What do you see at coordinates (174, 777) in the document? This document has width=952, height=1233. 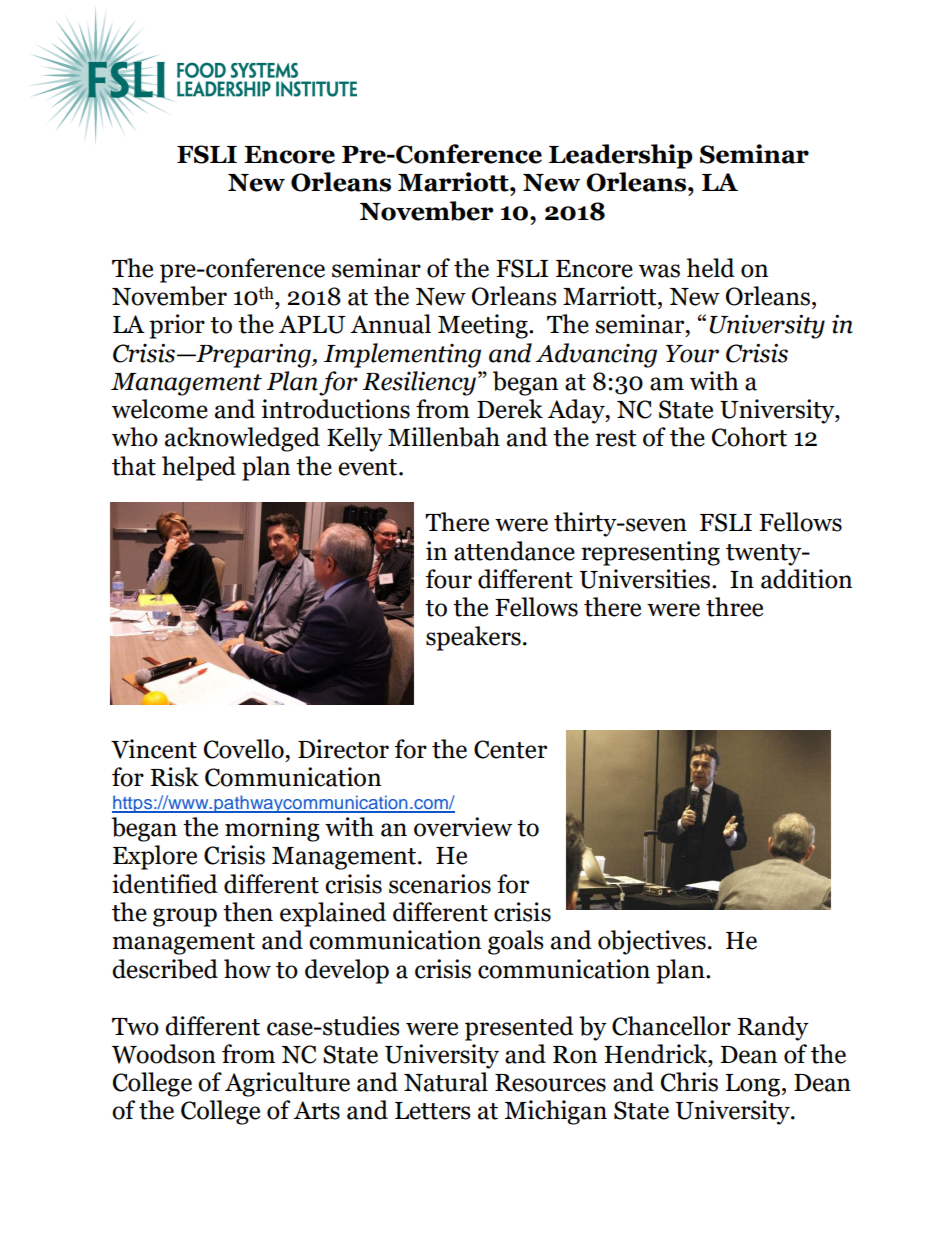 I see `Risk` at bounding box center [174, 777].
